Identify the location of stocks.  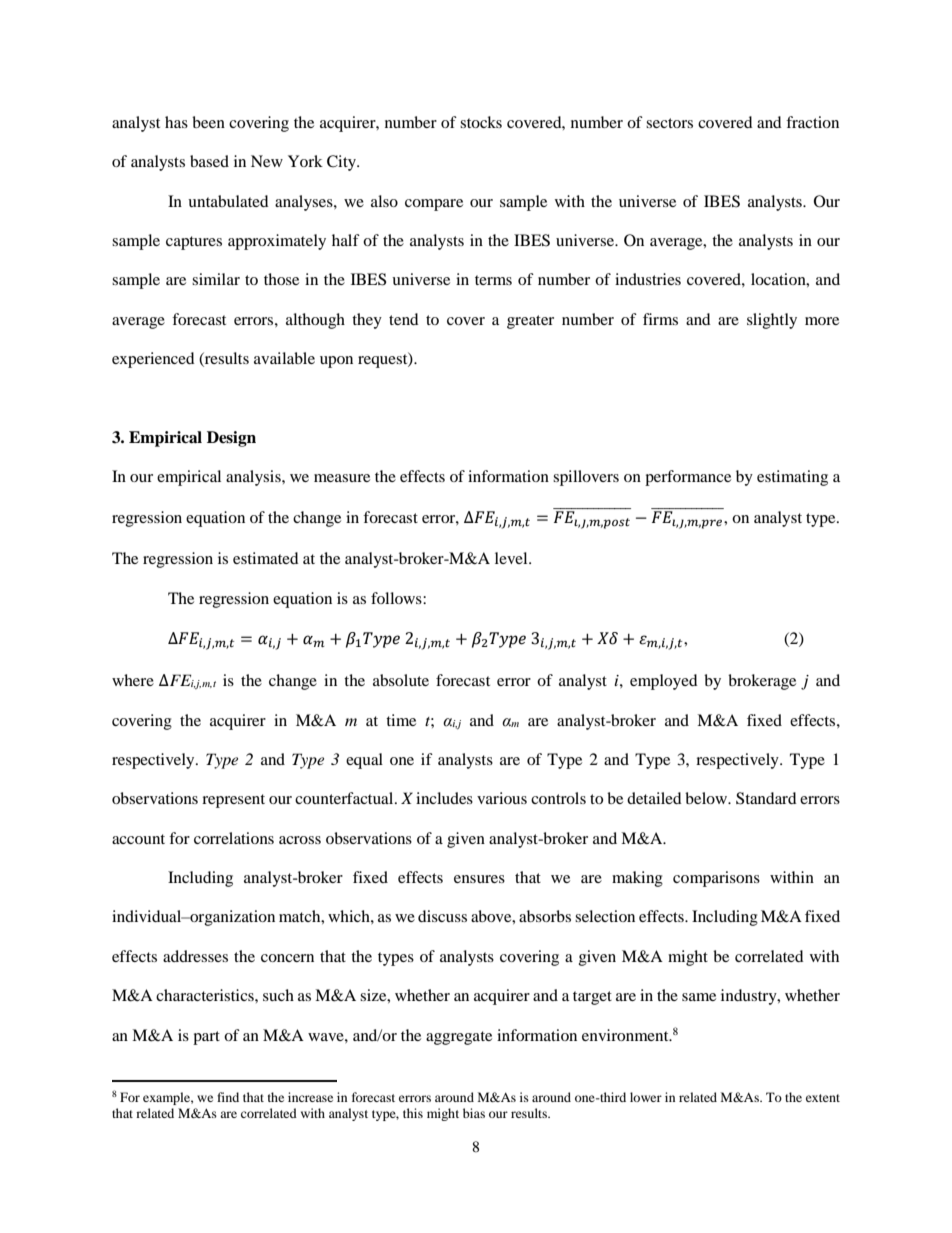
(481, 122).
